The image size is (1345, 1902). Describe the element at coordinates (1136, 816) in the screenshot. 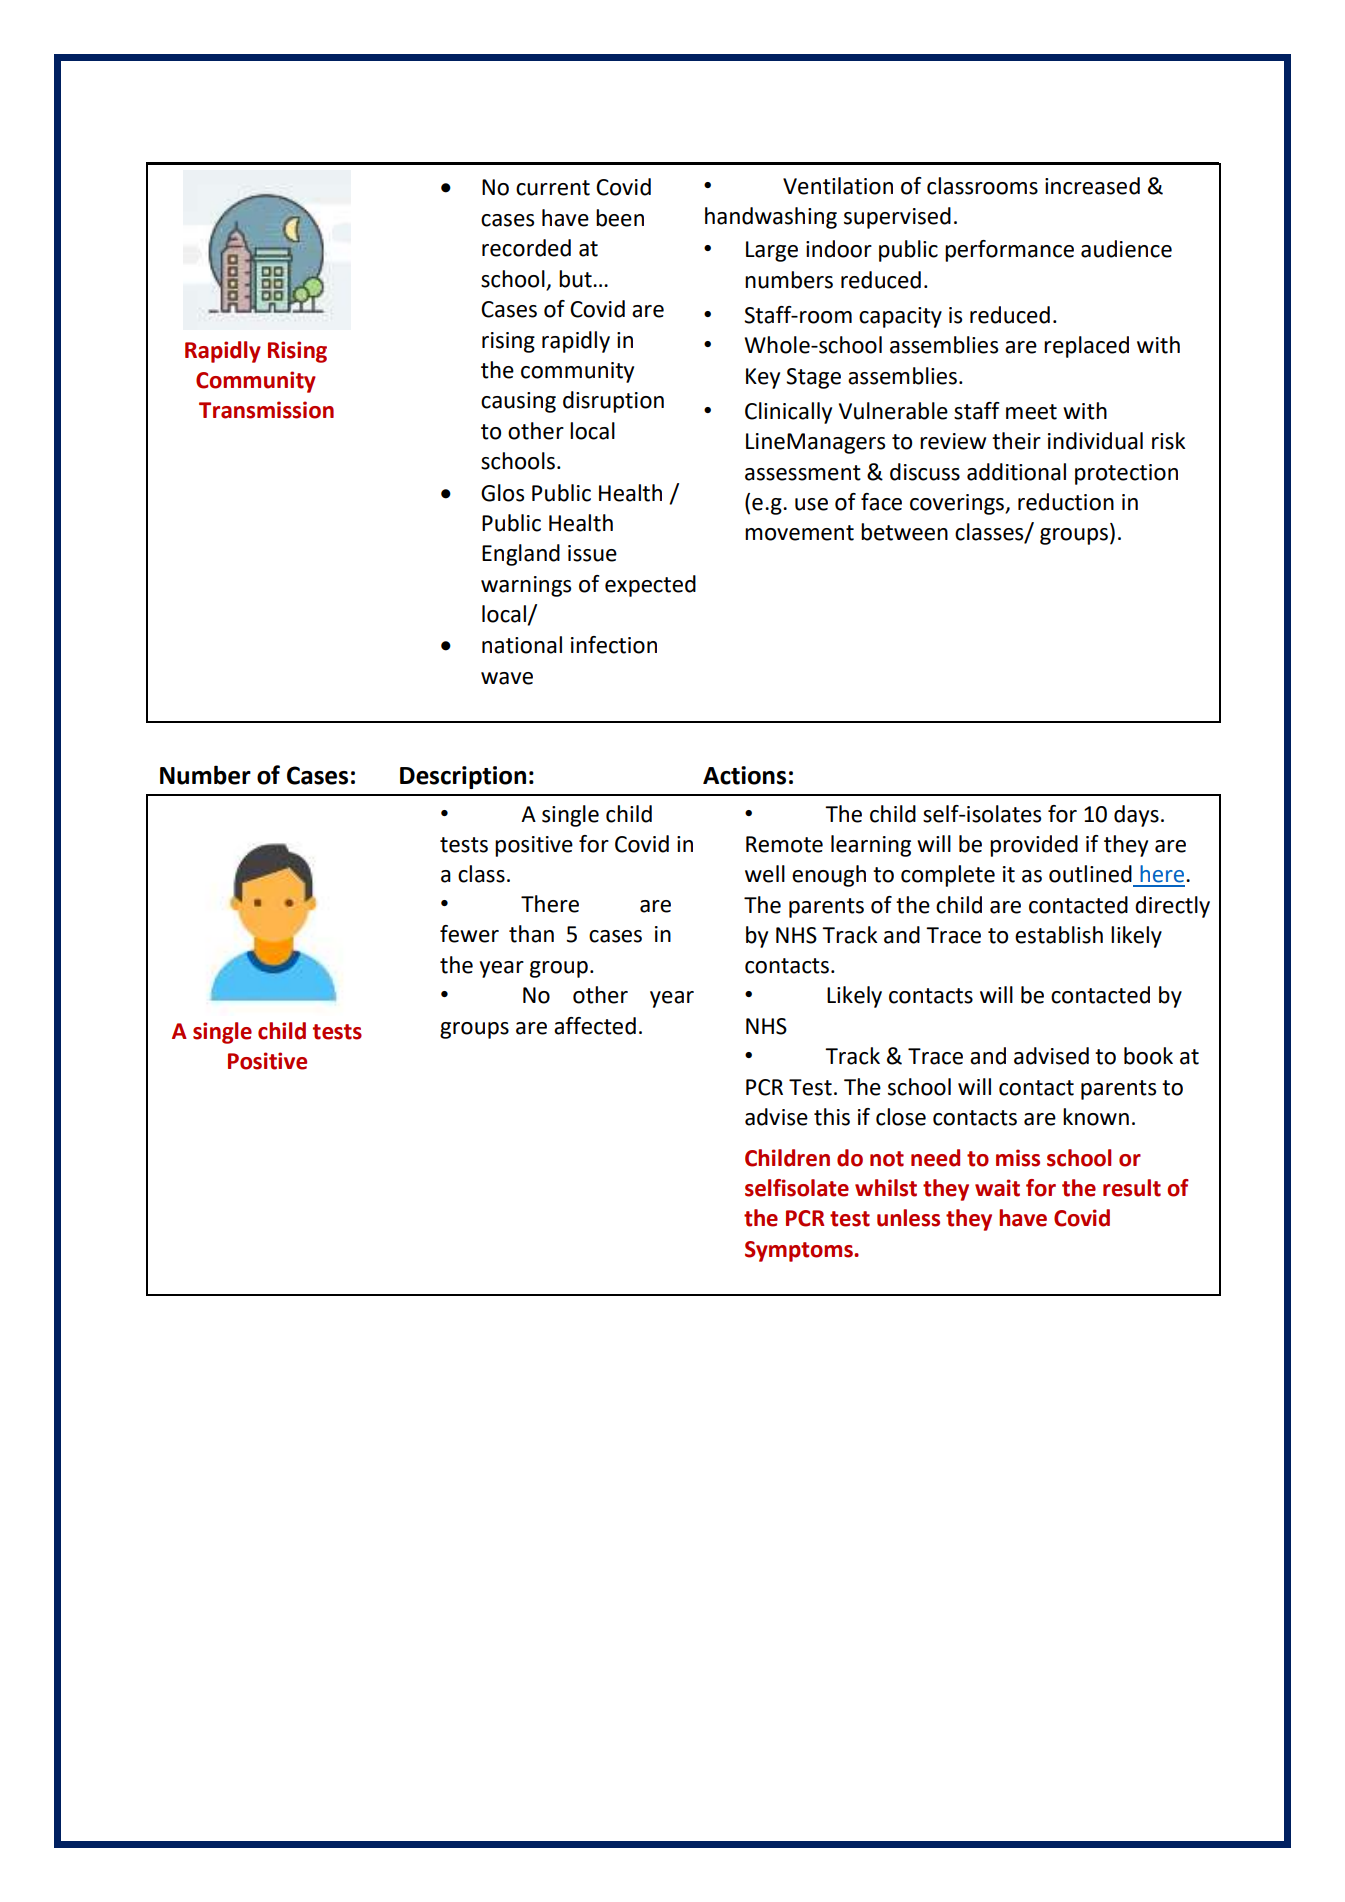

I see `days` at that location.
